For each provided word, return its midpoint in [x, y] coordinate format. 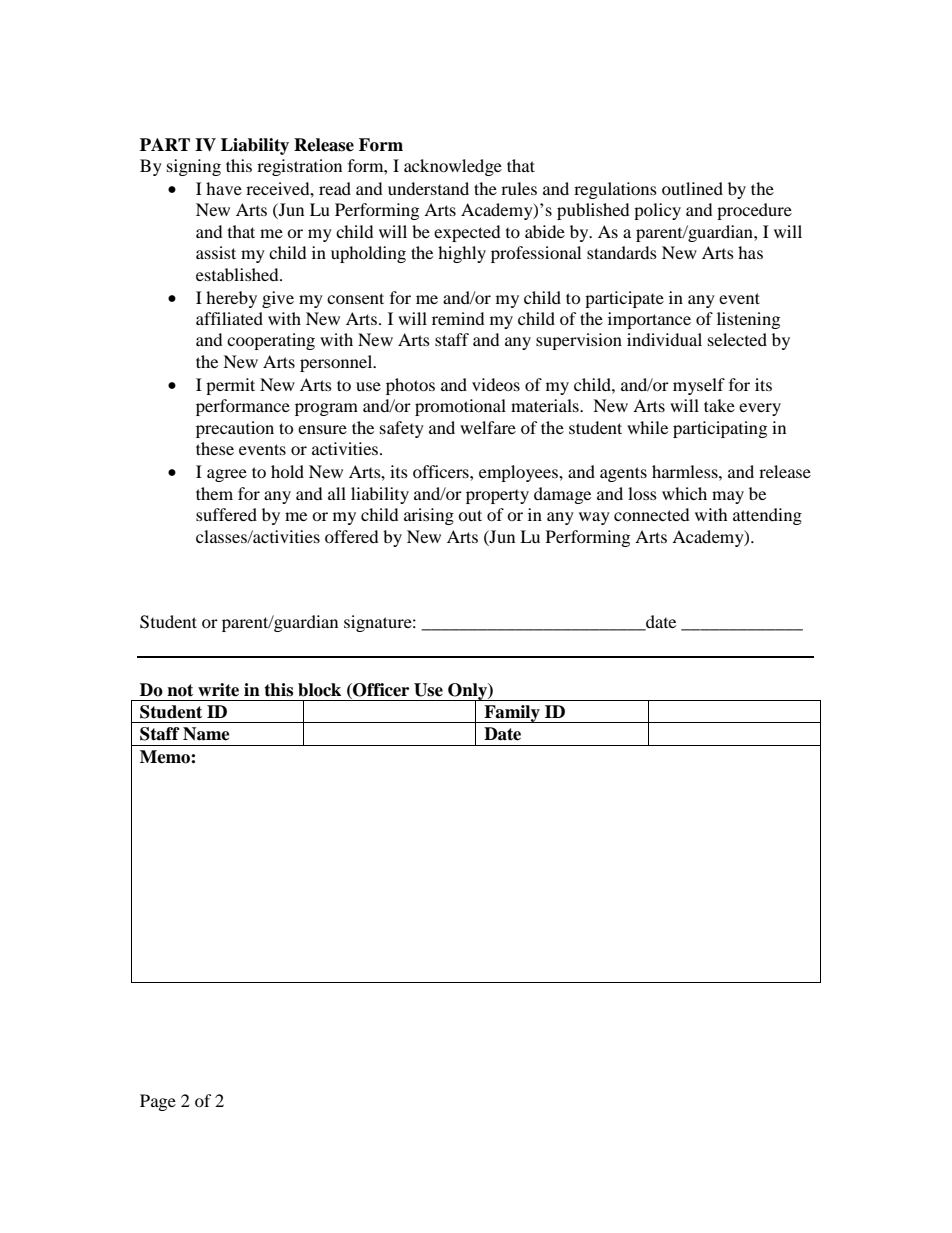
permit [230, 386]
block [319, 690]
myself [699, 386]
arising [429, 516]
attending [767, 516]
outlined [692, 188]
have [224, 188]
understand [428, 188]
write [218, 690]
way [594, 518]
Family [512, 714]
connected [651, 514]
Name [206, 734]
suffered [226, 514]
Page [158, 1102]
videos [496, 384]
